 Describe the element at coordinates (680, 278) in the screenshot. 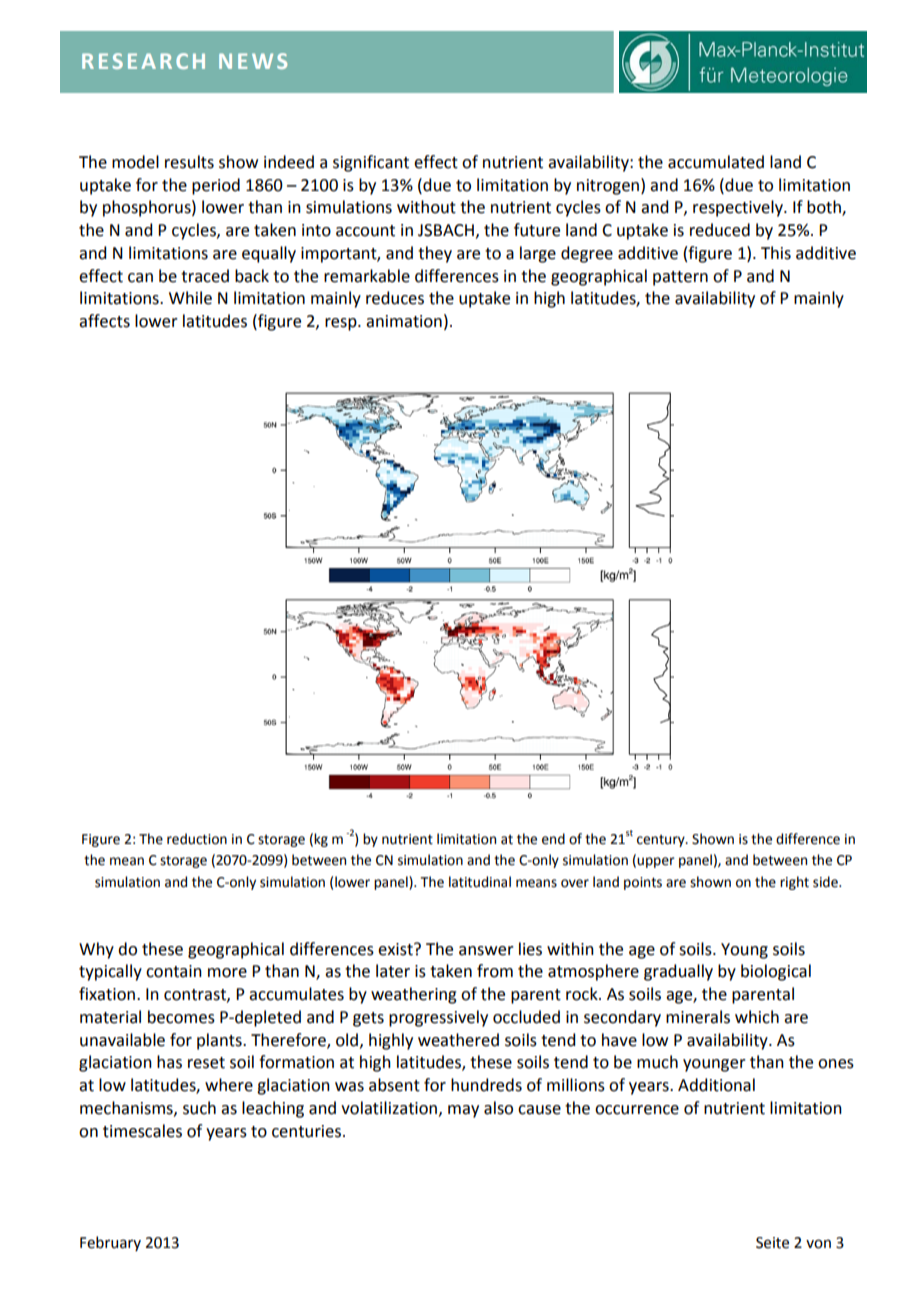

I see `pattern` at that location.
